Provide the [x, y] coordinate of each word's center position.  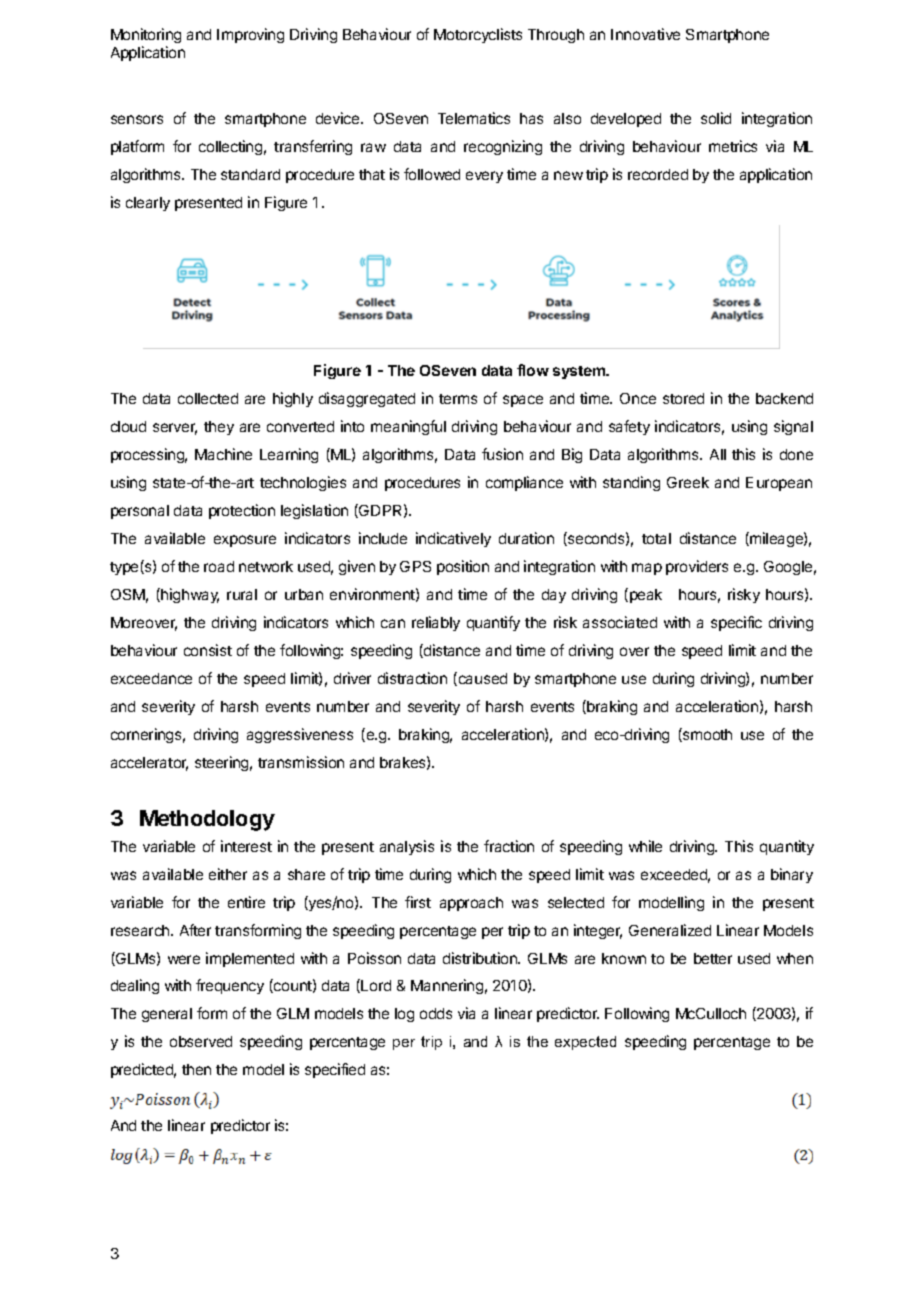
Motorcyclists [478, 35]
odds [436, 1013]
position [463, 567]
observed [201, 1041]
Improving [250, 35]
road [219, 566]
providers [697, 567]
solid [716, 118]
